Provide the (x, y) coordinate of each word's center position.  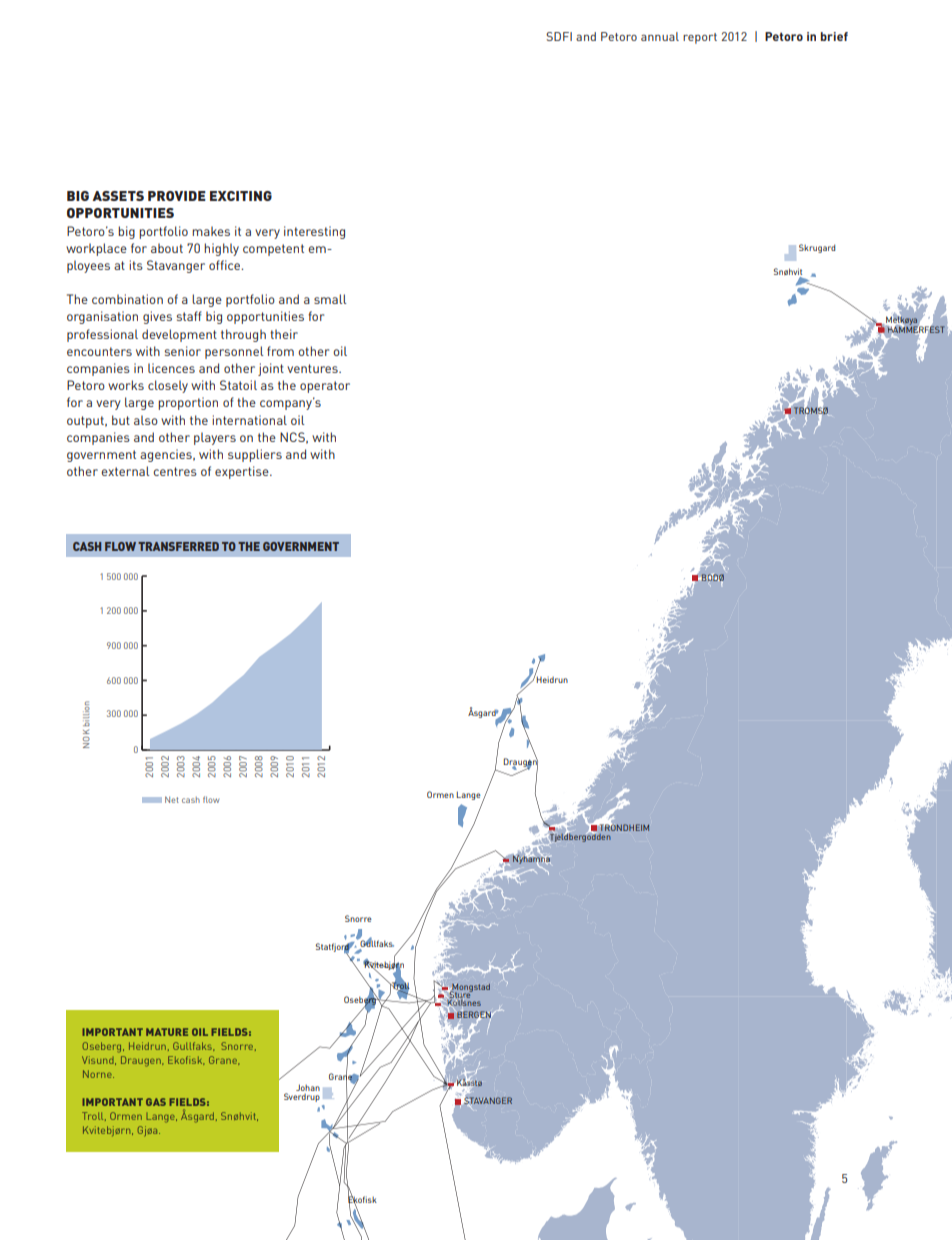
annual (660, 36)
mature (167, 1032)
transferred (178, 546)
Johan (308, 1087)
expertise (243, 472)
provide (177, 196)
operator (325, 387)
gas (156, 1102)
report (700, 38)
